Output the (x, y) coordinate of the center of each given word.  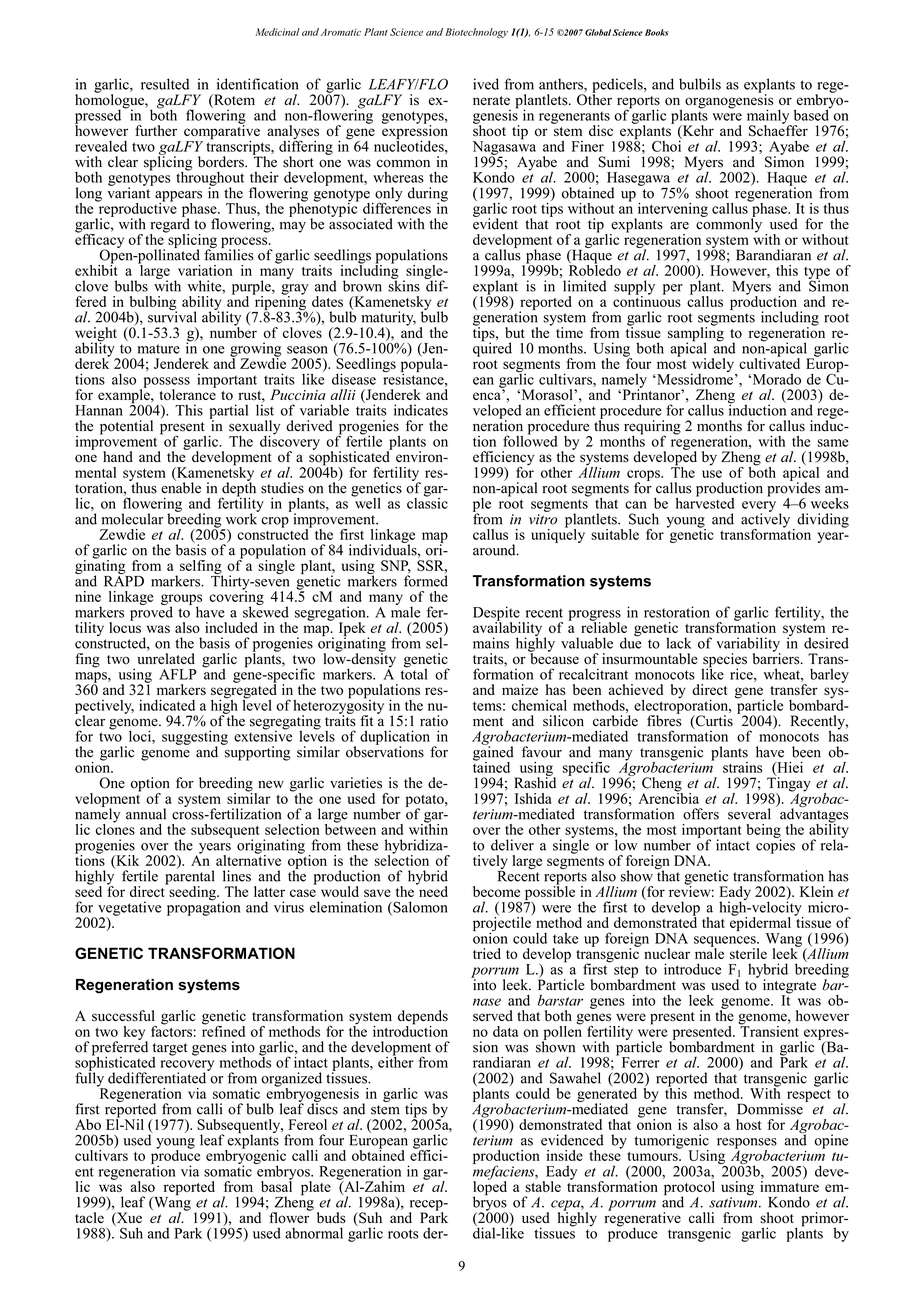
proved (151, 612)
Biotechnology (476, 33)
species (724, 661)
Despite (496, 614)
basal (276, 1185)
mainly (769, 117)
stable (543, 1186)
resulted (165, 84)
